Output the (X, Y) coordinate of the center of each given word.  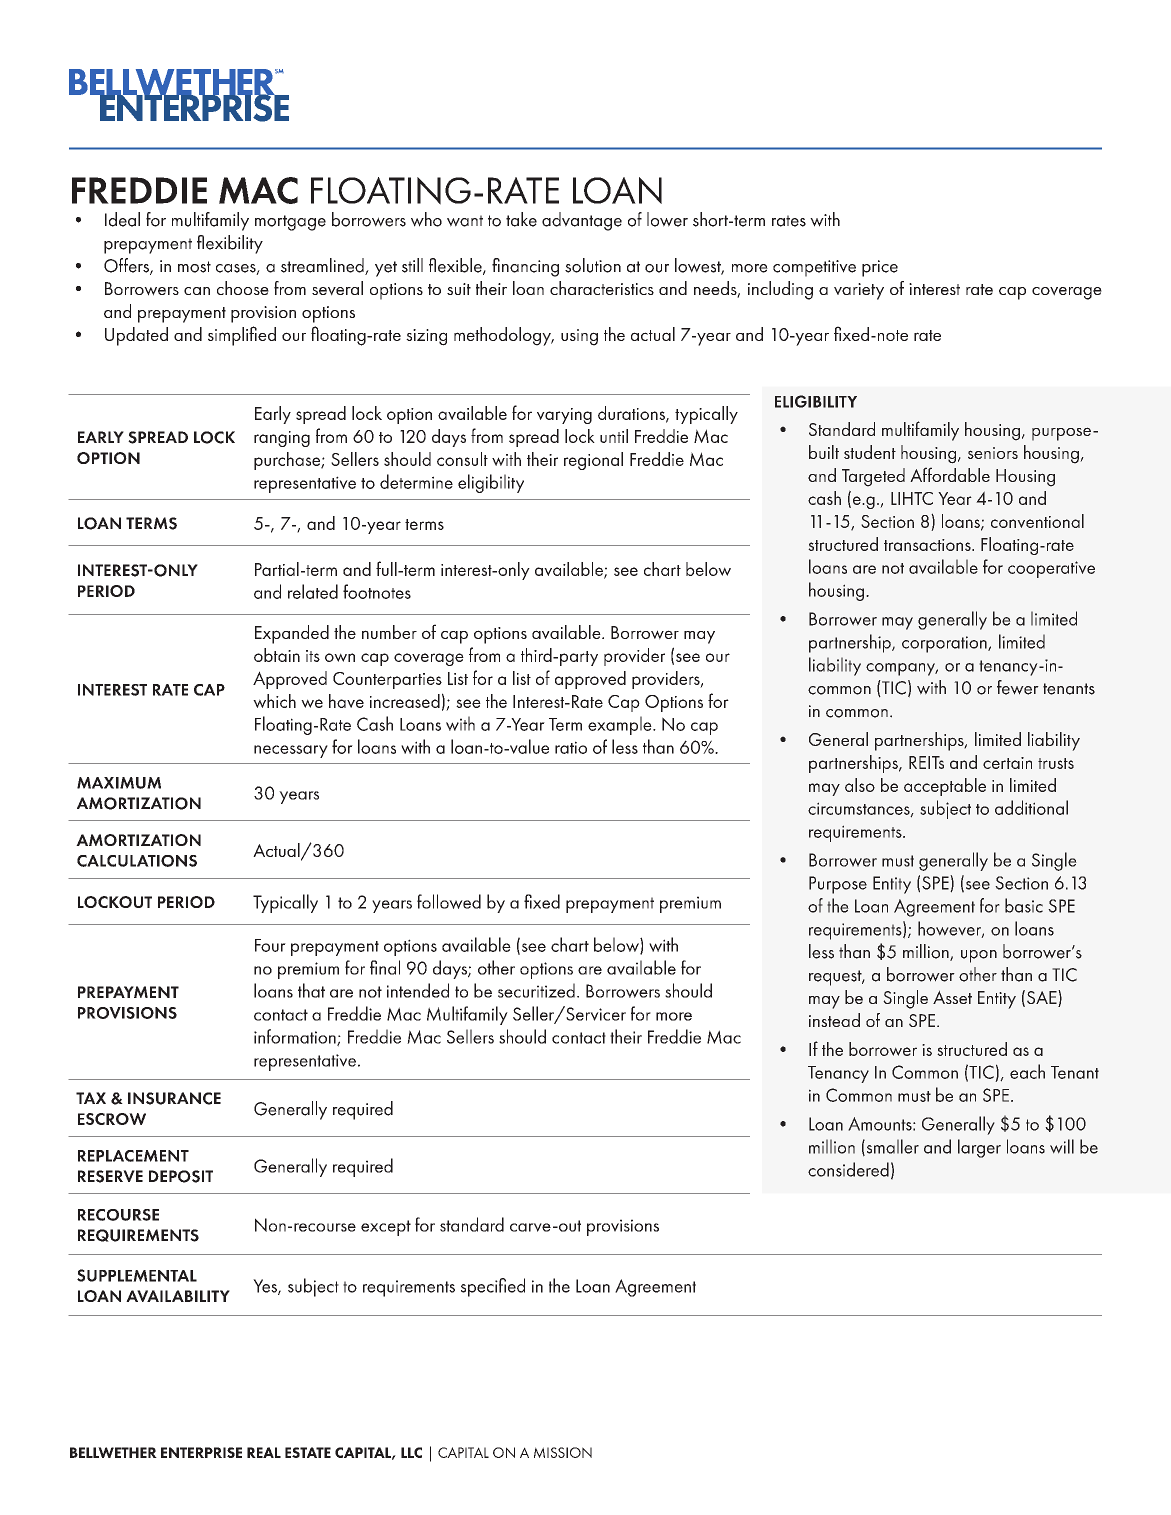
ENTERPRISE (201, 1452)
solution (593, 265)
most (194, 267)
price (880, 268)
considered (848, 1169)
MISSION (563, 1452)
